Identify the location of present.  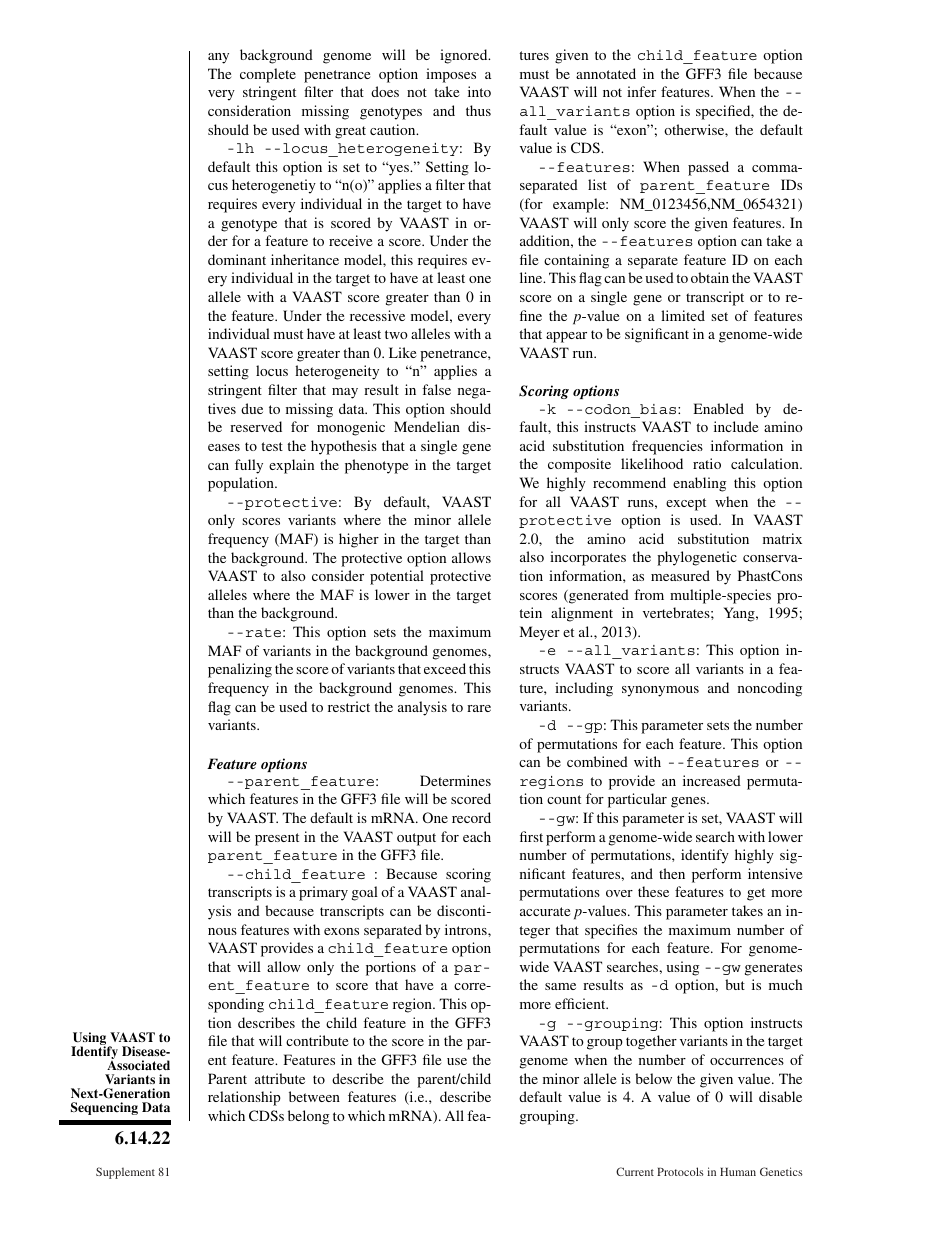
(277, 839).
